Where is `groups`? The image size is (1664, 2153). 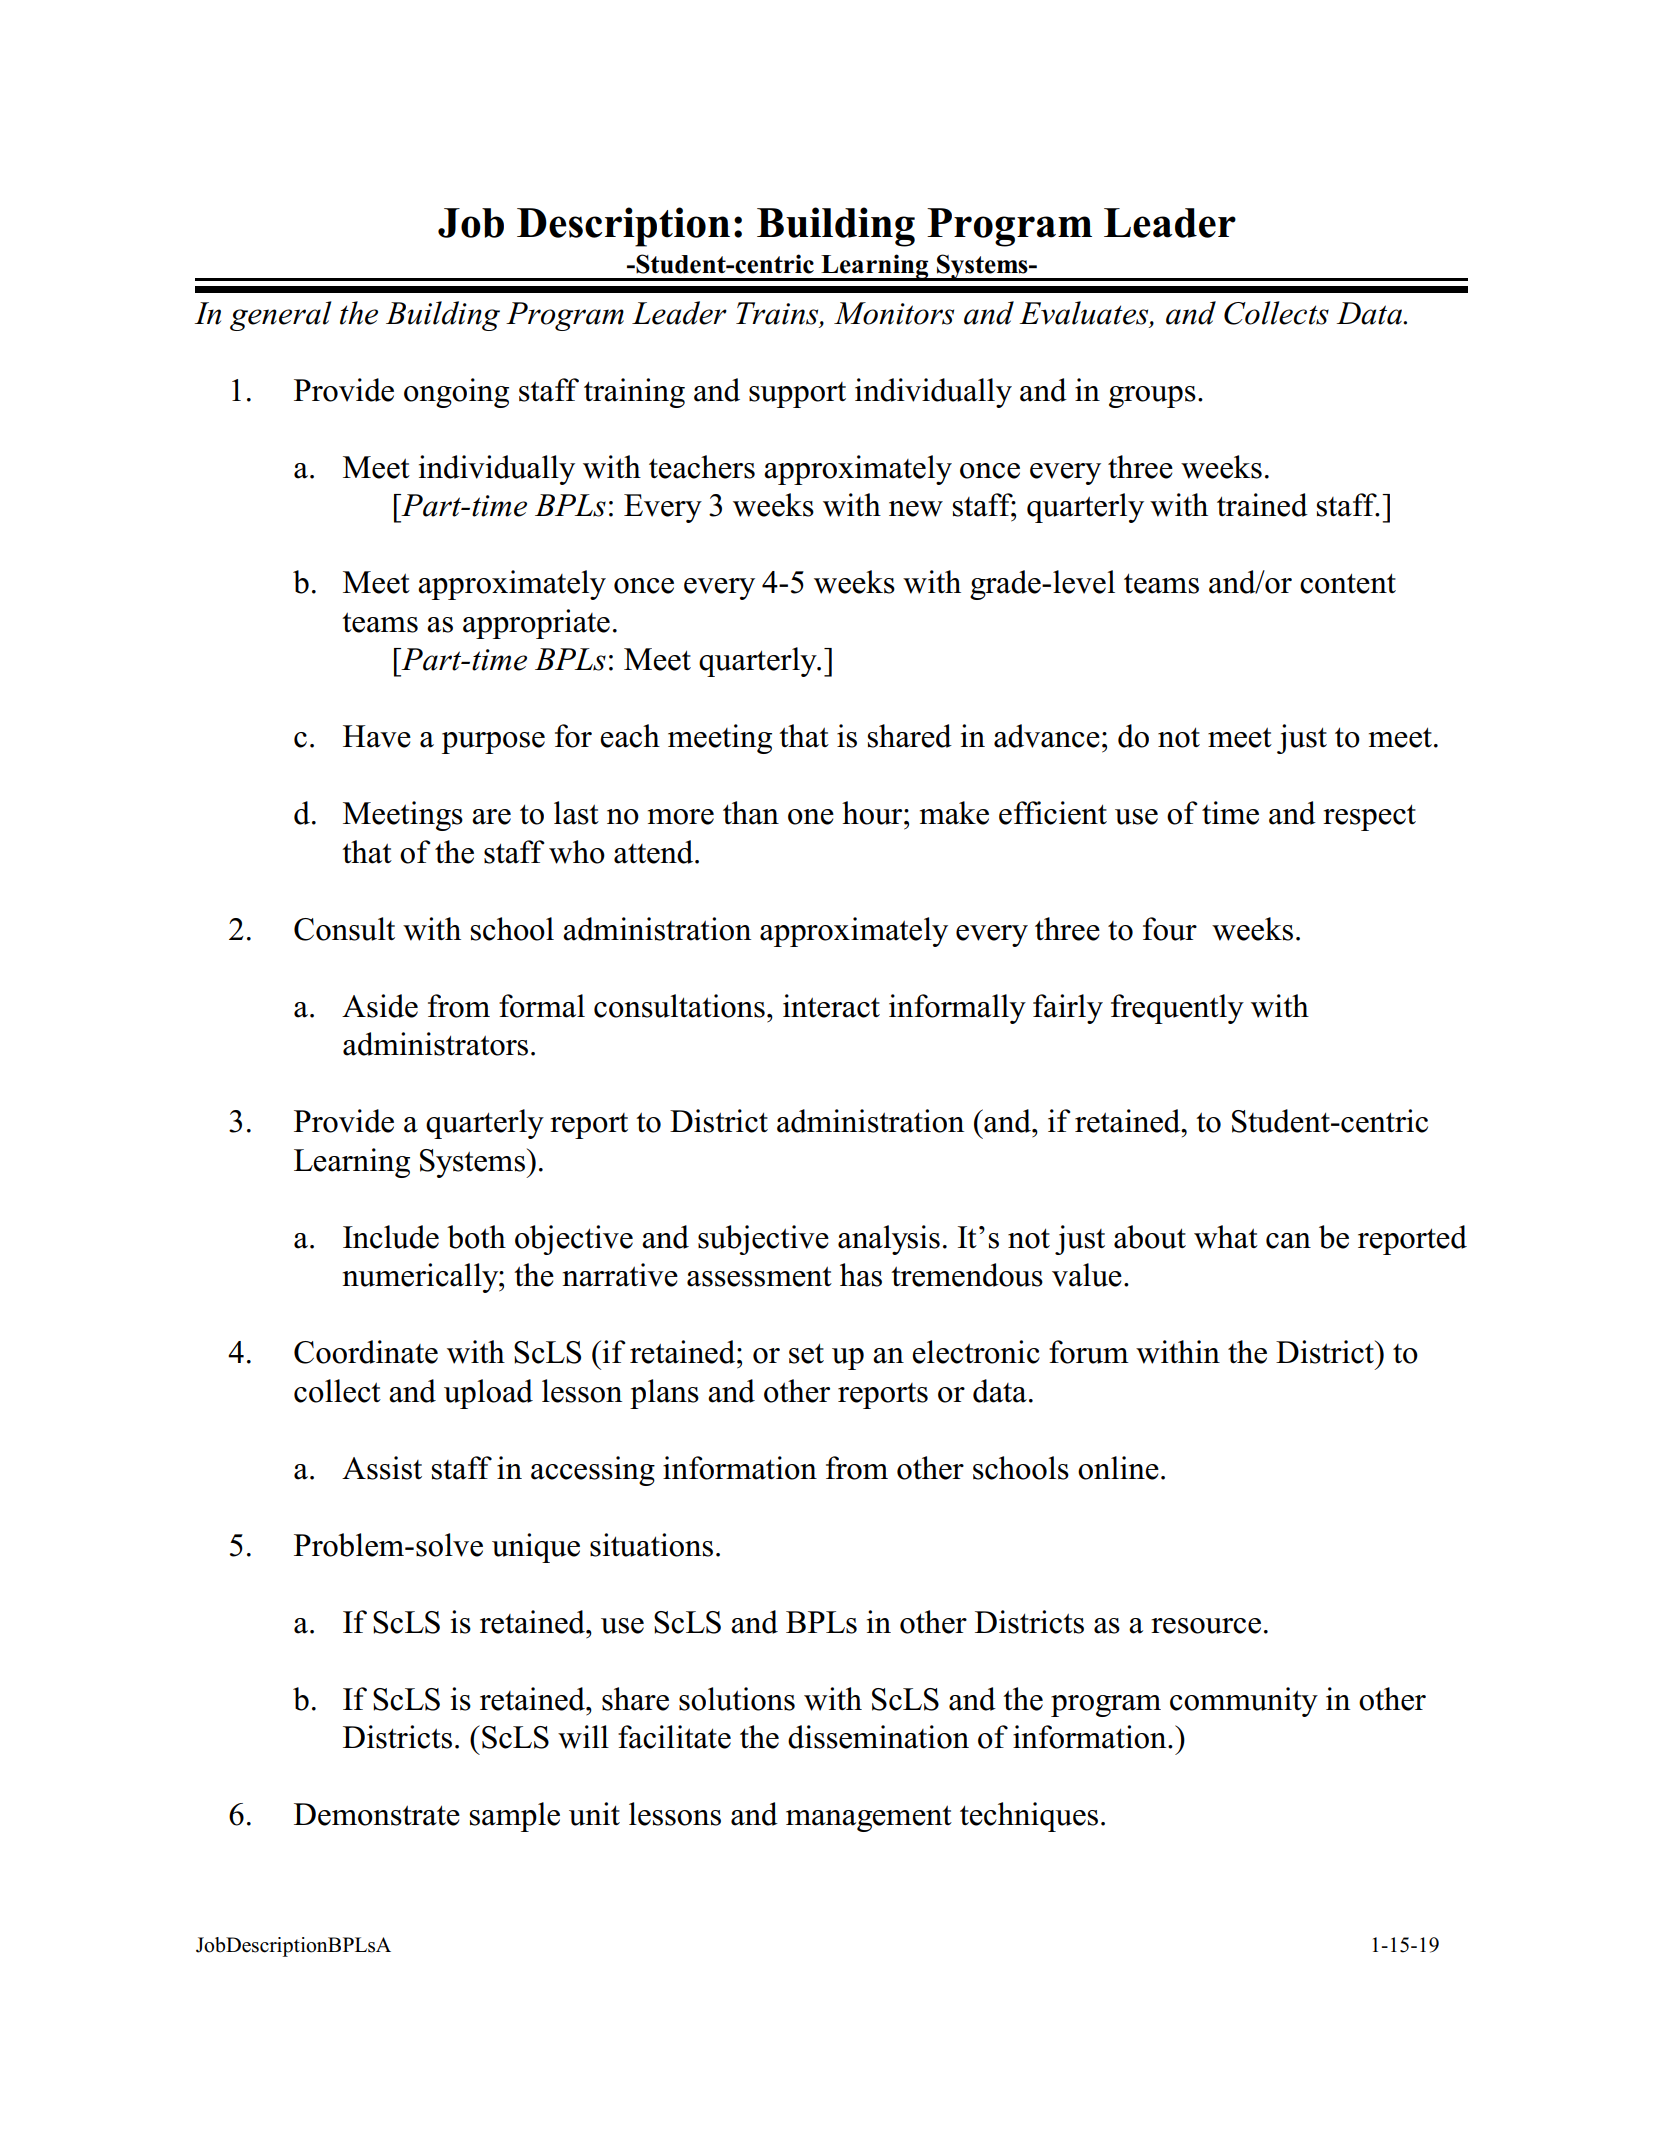 groups is located at coordinates (1152, 397).
